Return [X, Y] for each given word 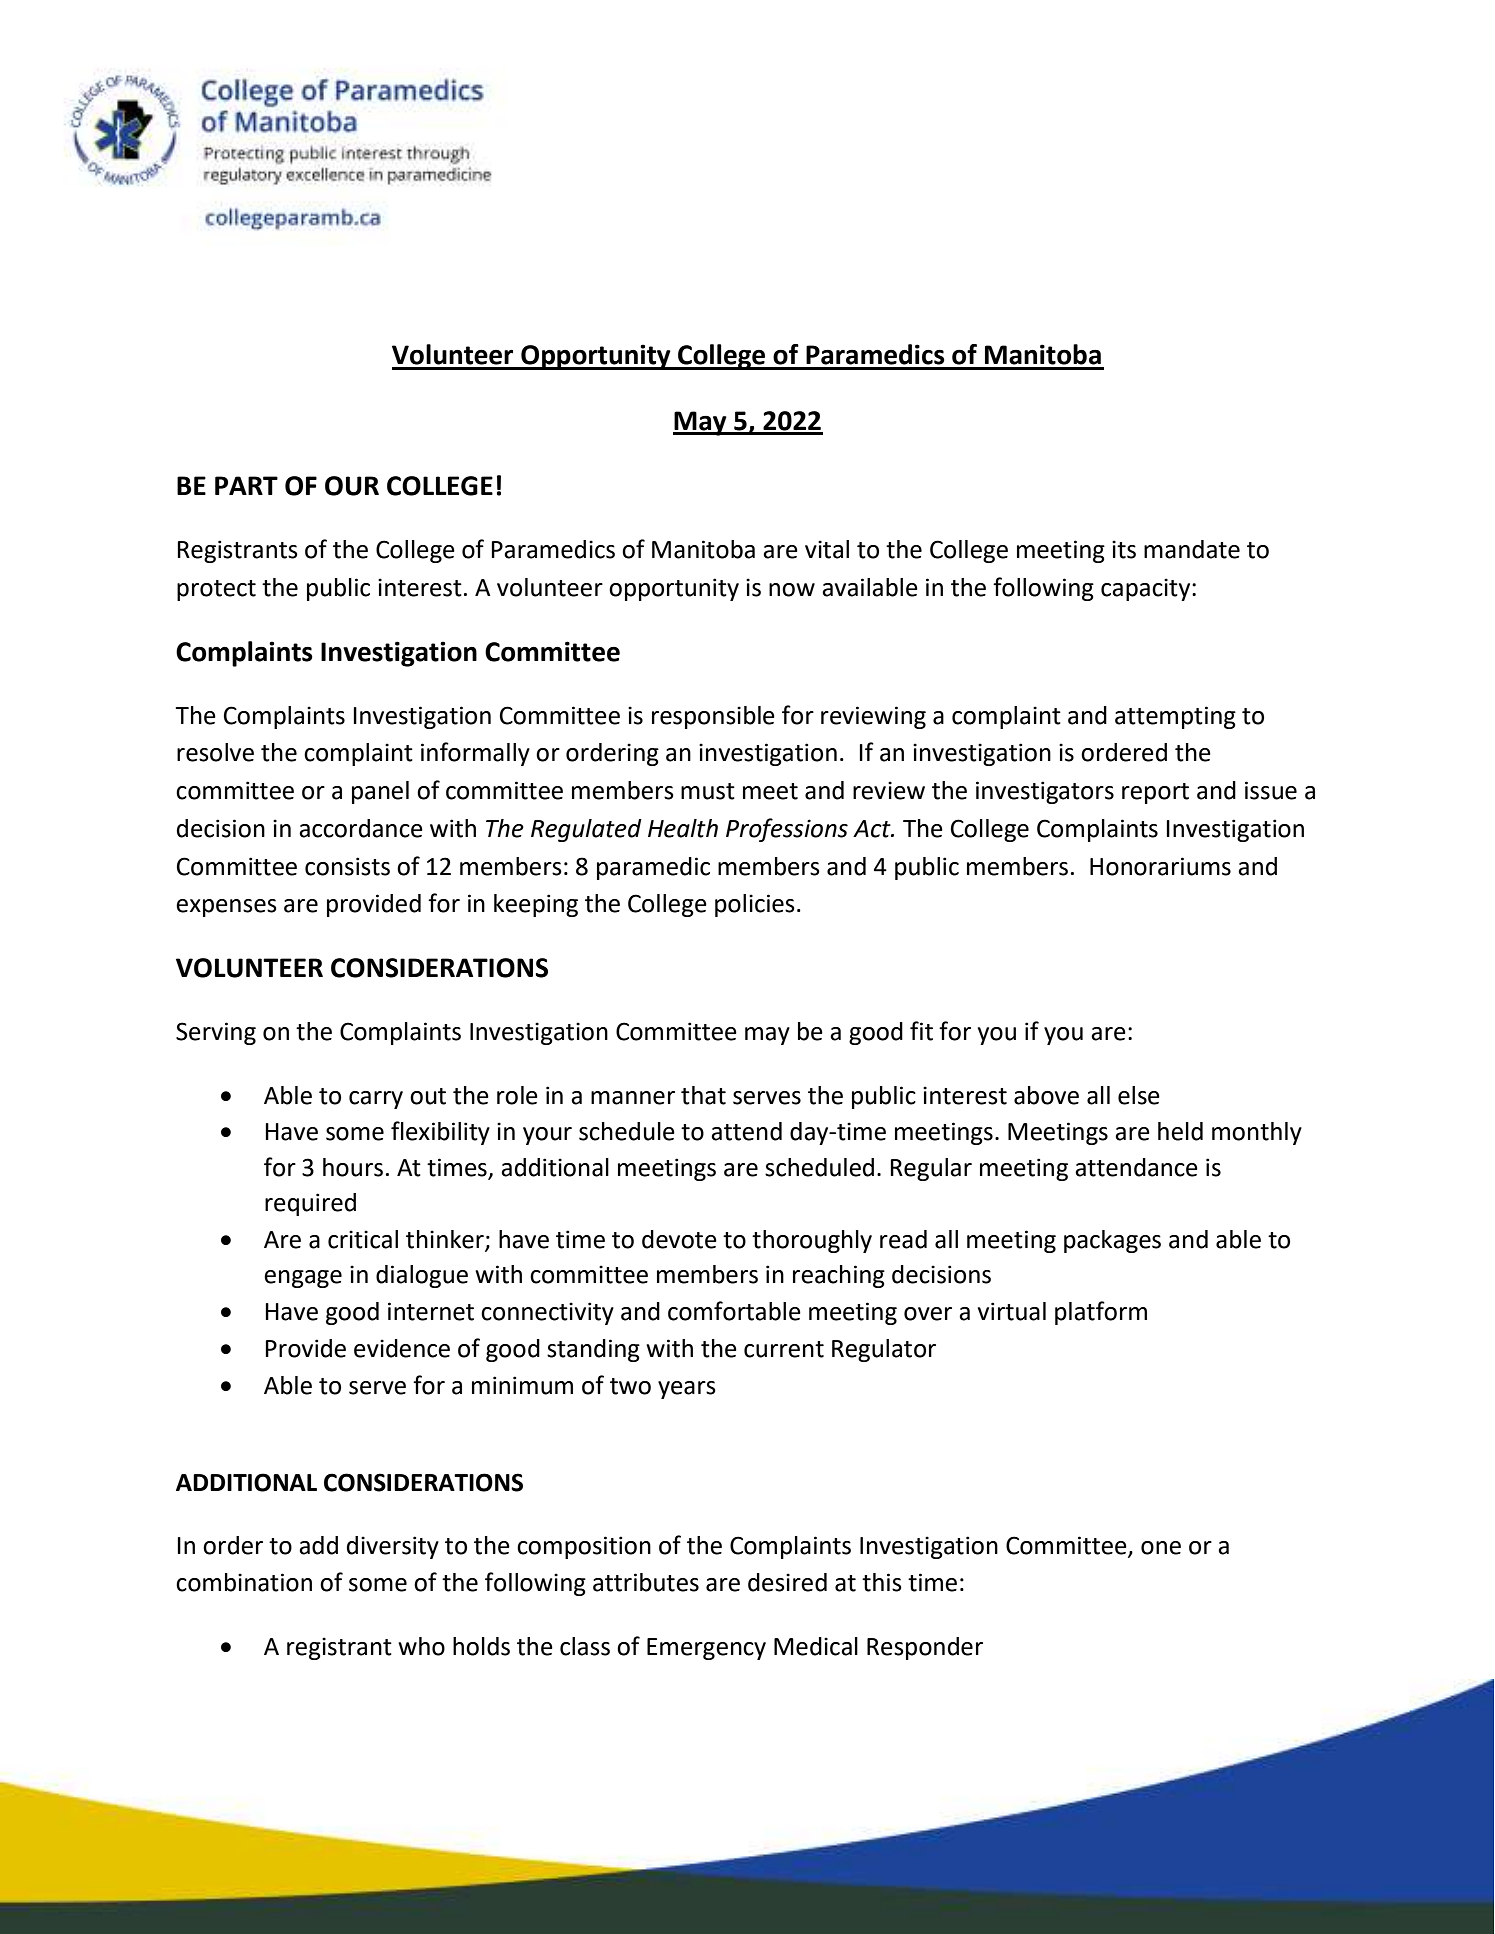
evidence [402, 1348]
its [1124, 549]
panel [380, 792]
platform [1101, 1313]
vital [827, 549]
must [708, 791]
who [421, 1646]
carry [376, 1100]
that [703, 1095]
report [1155, 793]
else [1139, 1095]
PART [246, 485]
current [784, 1349]
